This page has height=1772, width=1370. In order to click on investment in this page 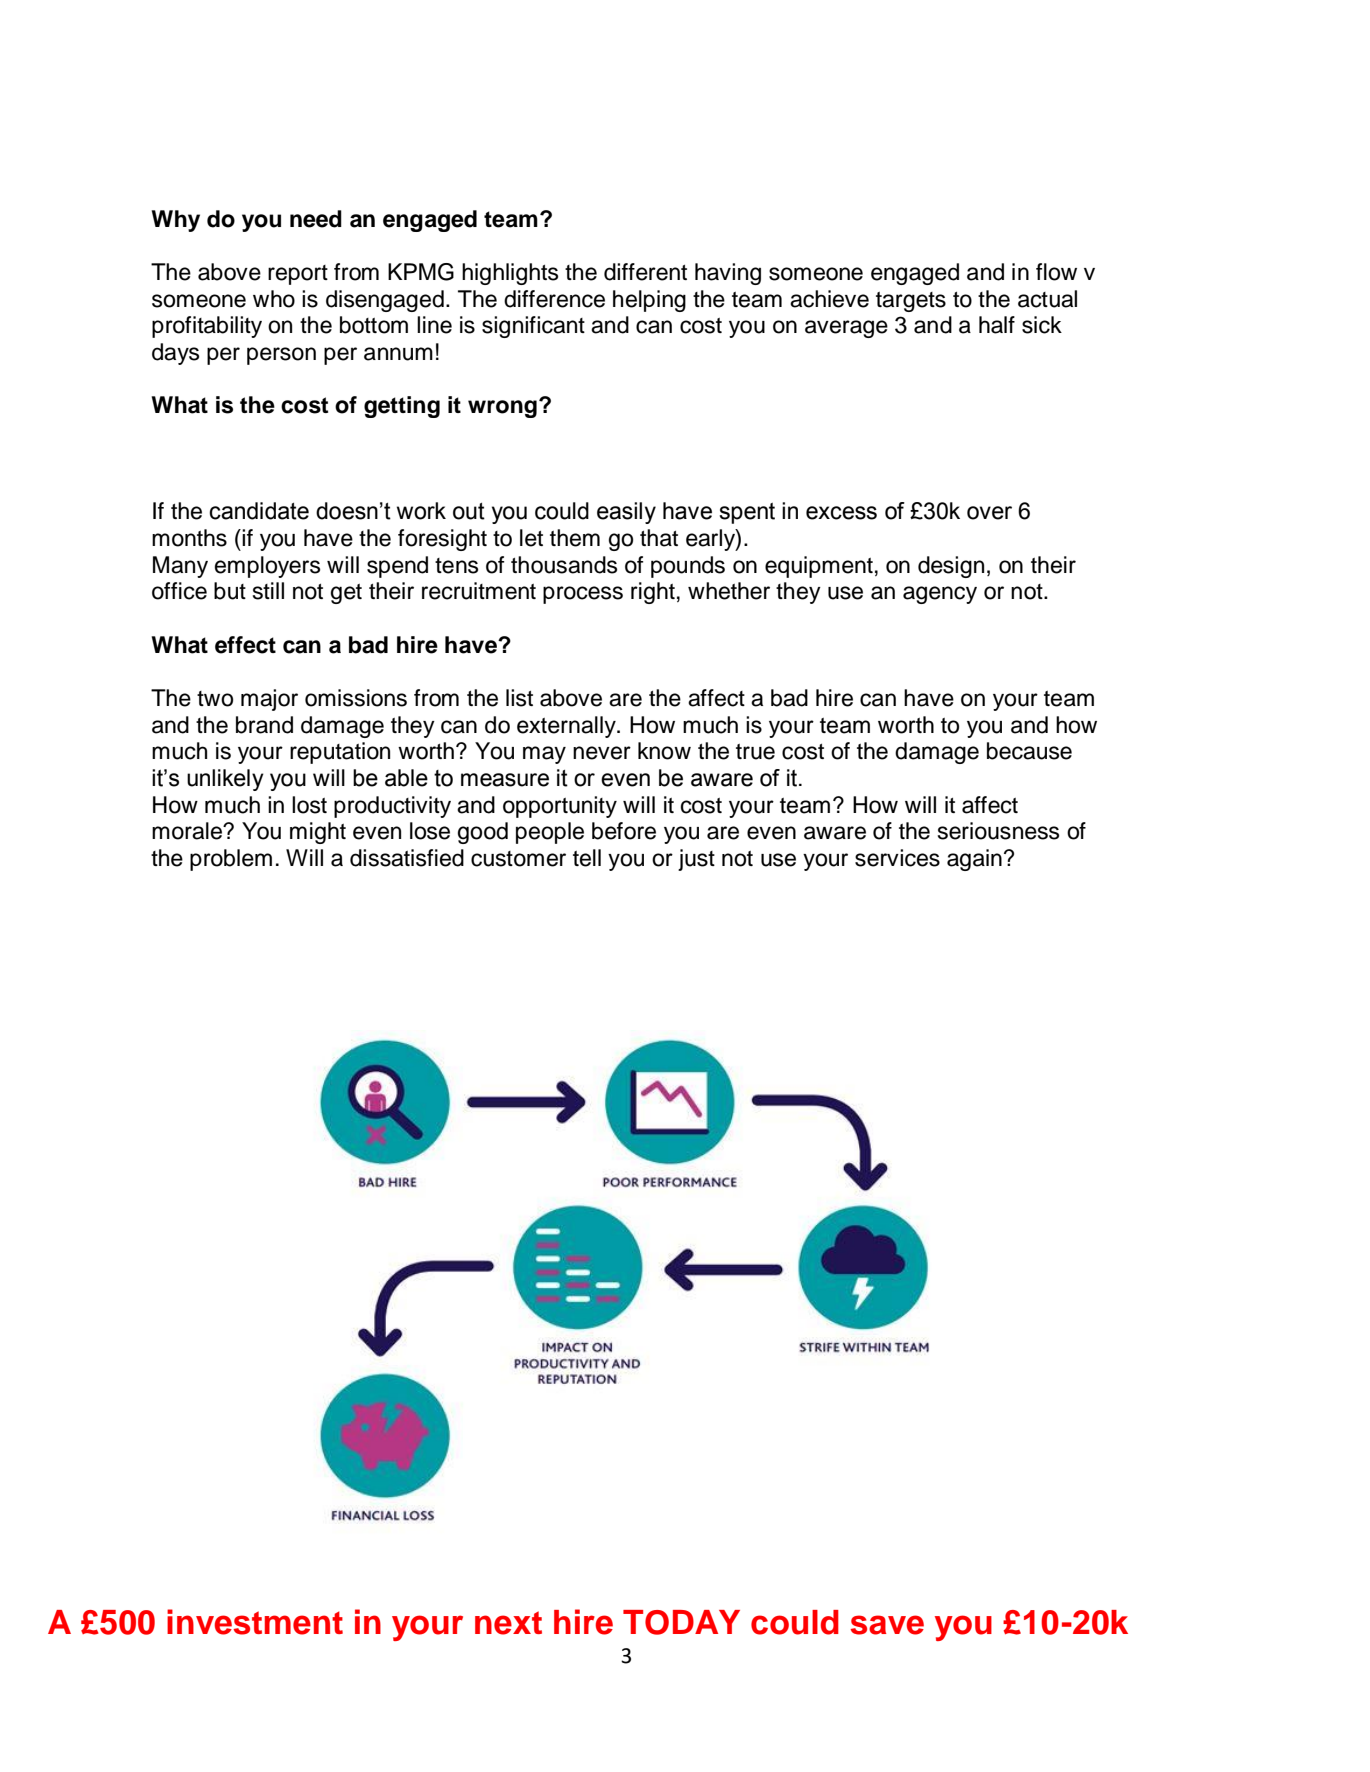, I will do `click(255, 1622)`.
